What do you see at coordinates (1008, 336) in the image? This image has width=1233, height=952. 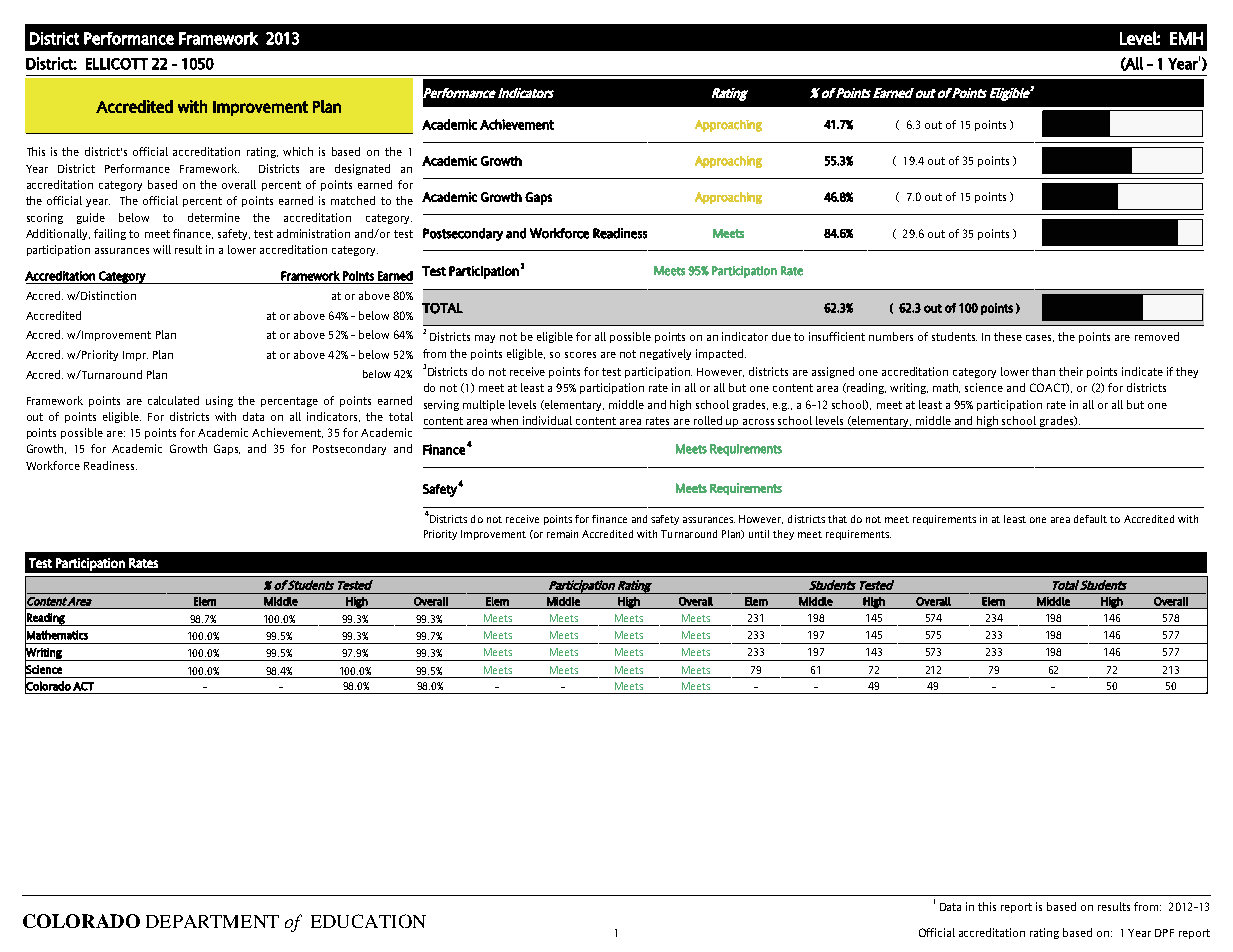 I see `these` at bounding box center [1008, 336].
